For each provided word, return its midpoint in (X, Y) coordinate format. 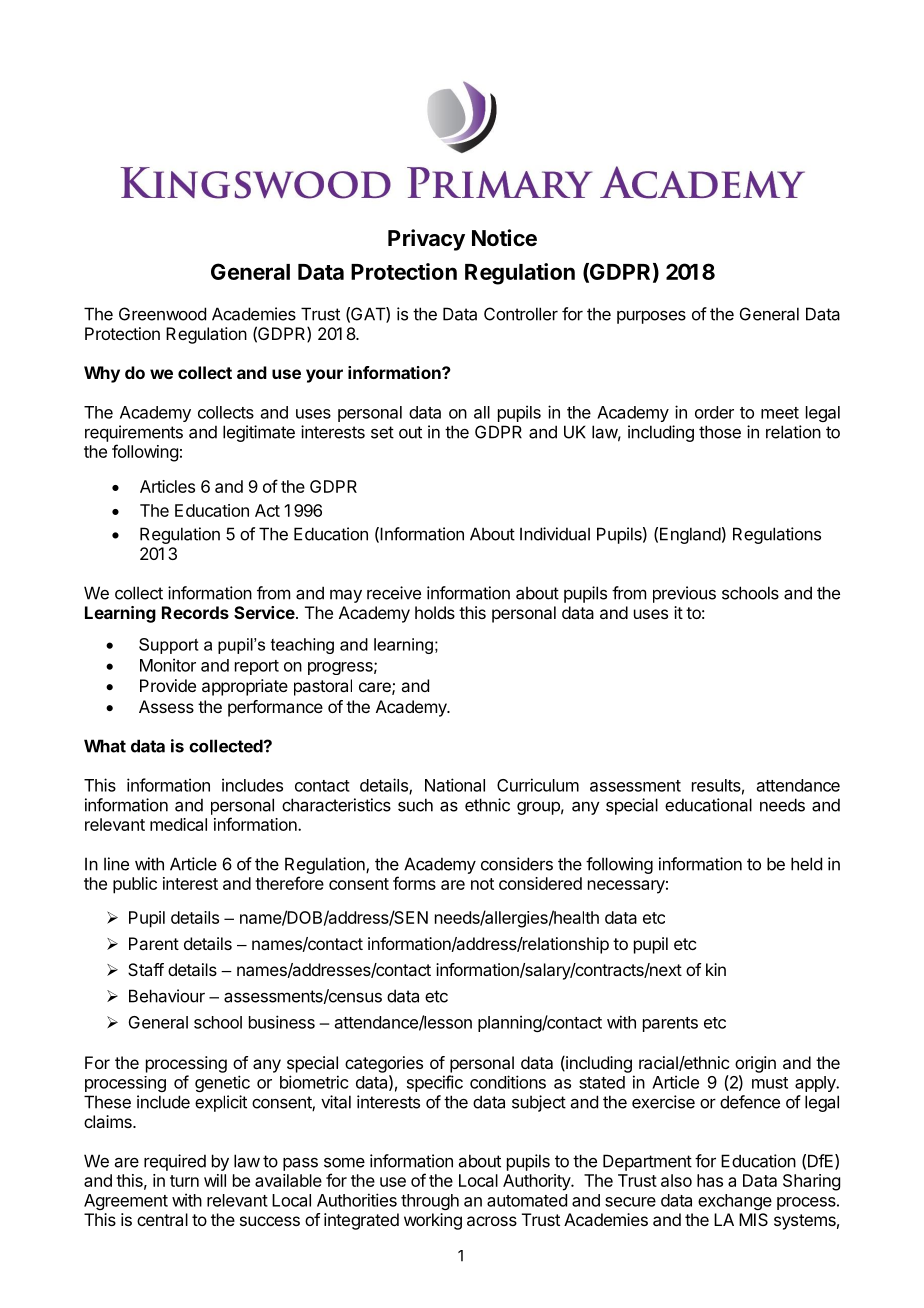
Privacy (426, 240)
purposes (651, 317)
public (135, 885)
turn (184, 1181)
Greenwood (162, 314)
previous (684, 594)
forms (414, 883)
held (806, 864)
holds (435, 612)
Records (195, 612)
